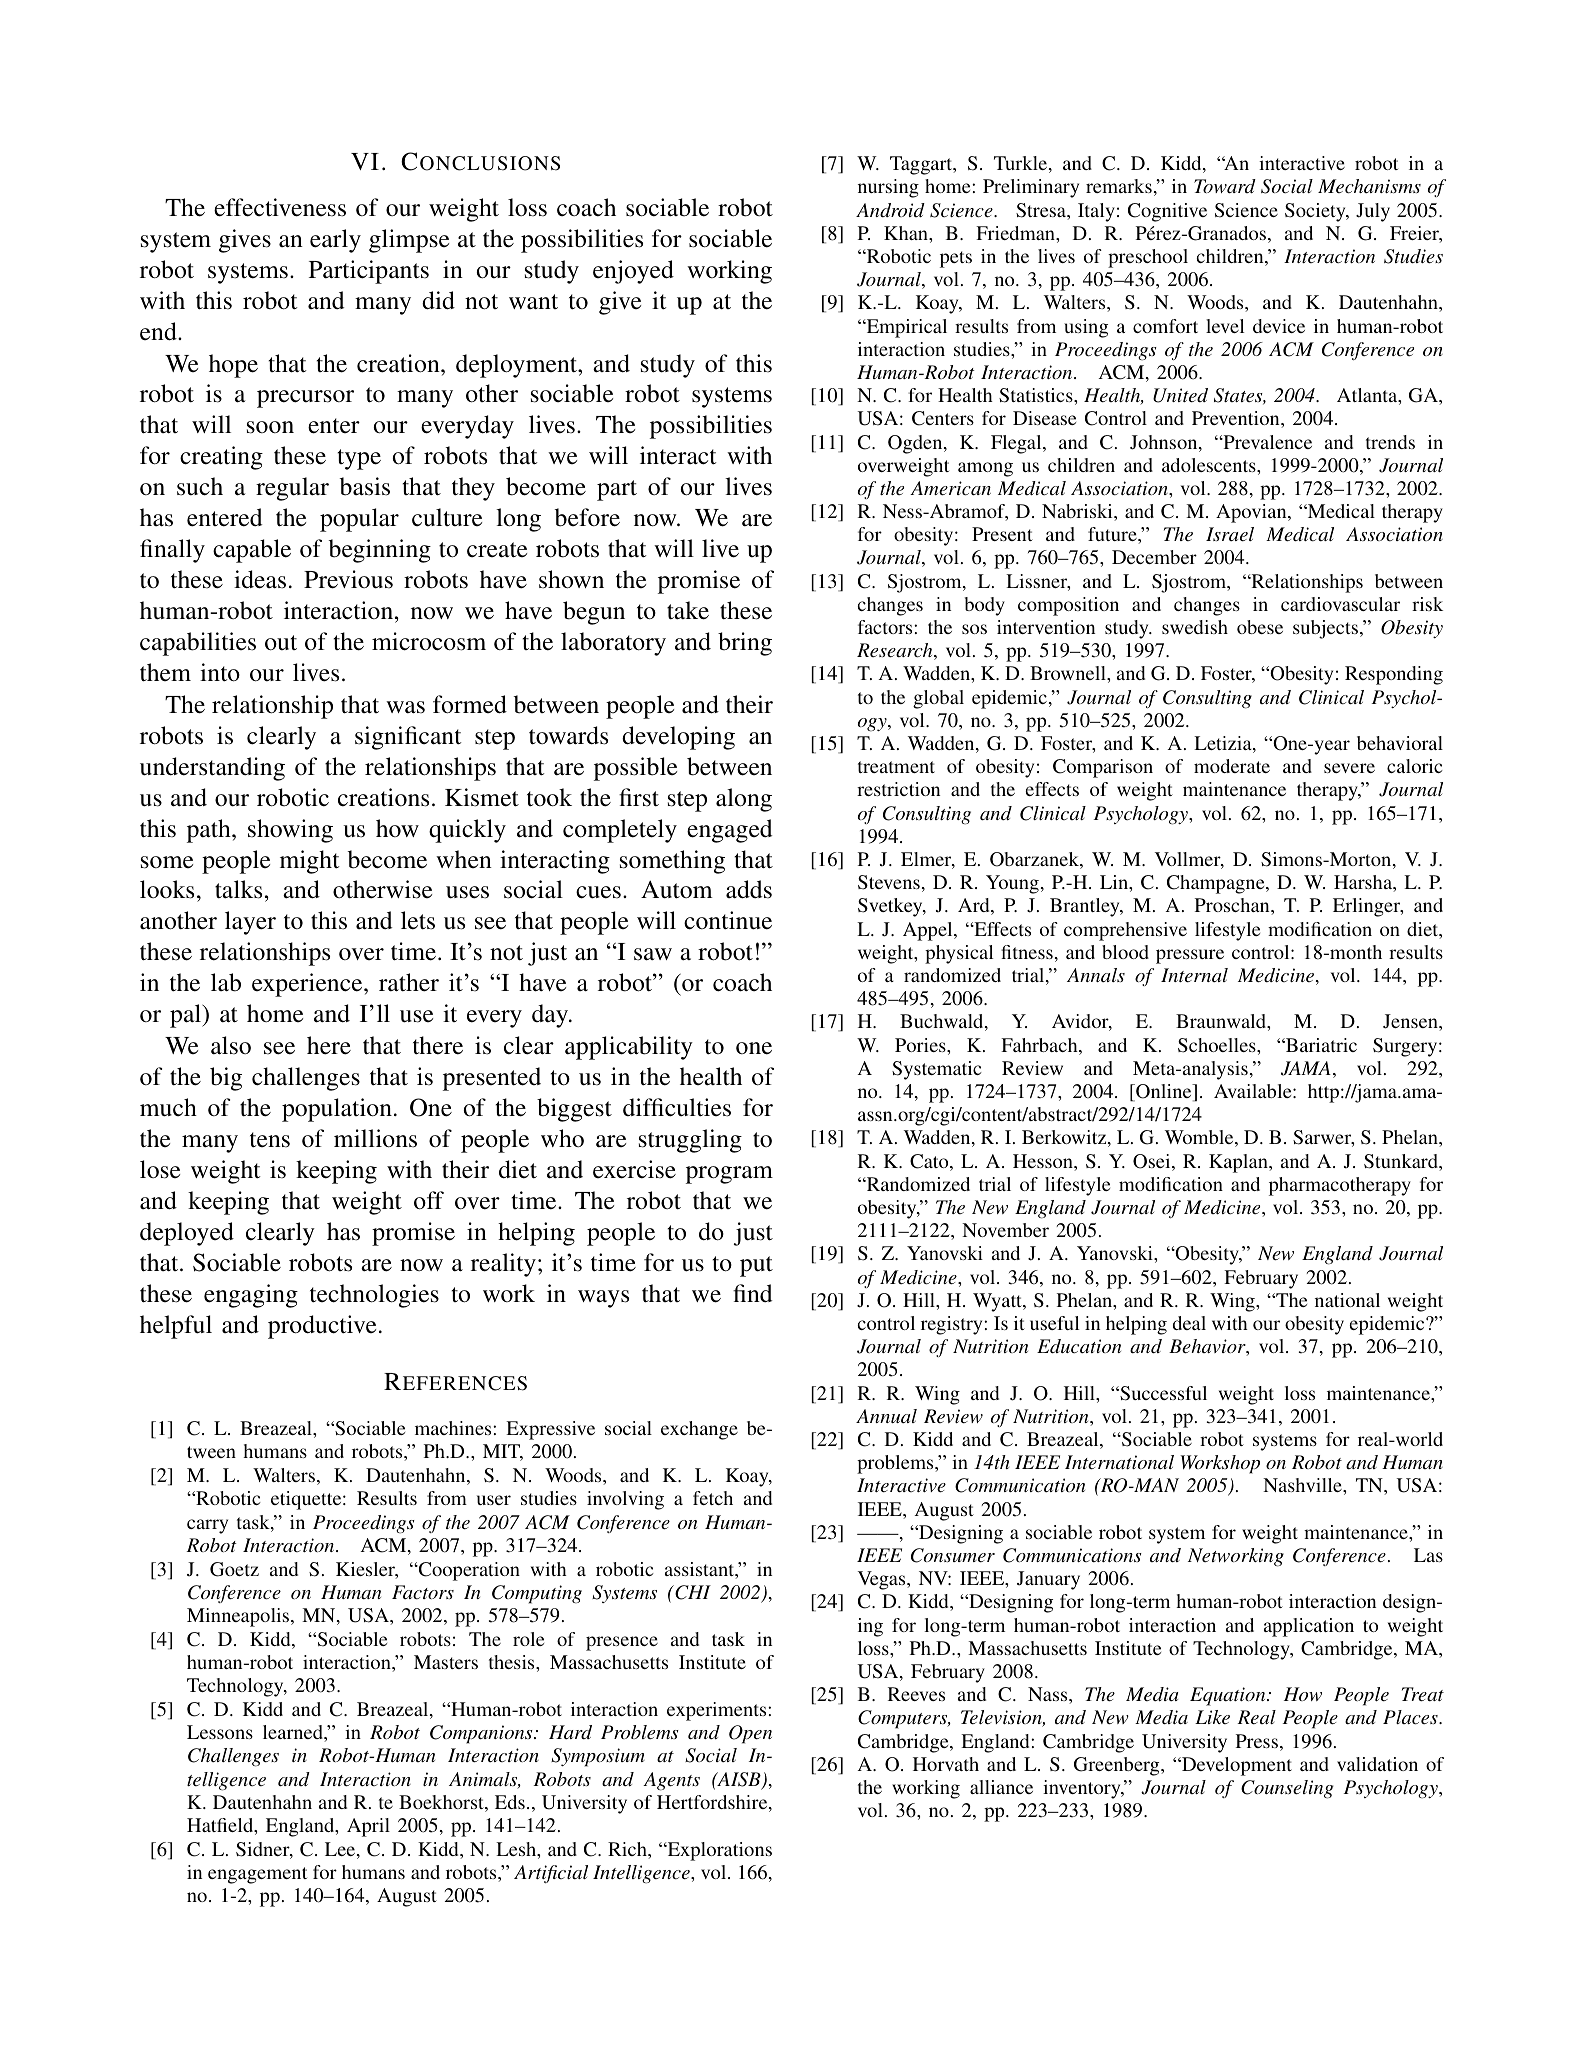 This document has width=1583, height=2049. What do you see at coordinates (671, 1781) in the document?
I see `Agents` at bounding box center [671, 1781].
